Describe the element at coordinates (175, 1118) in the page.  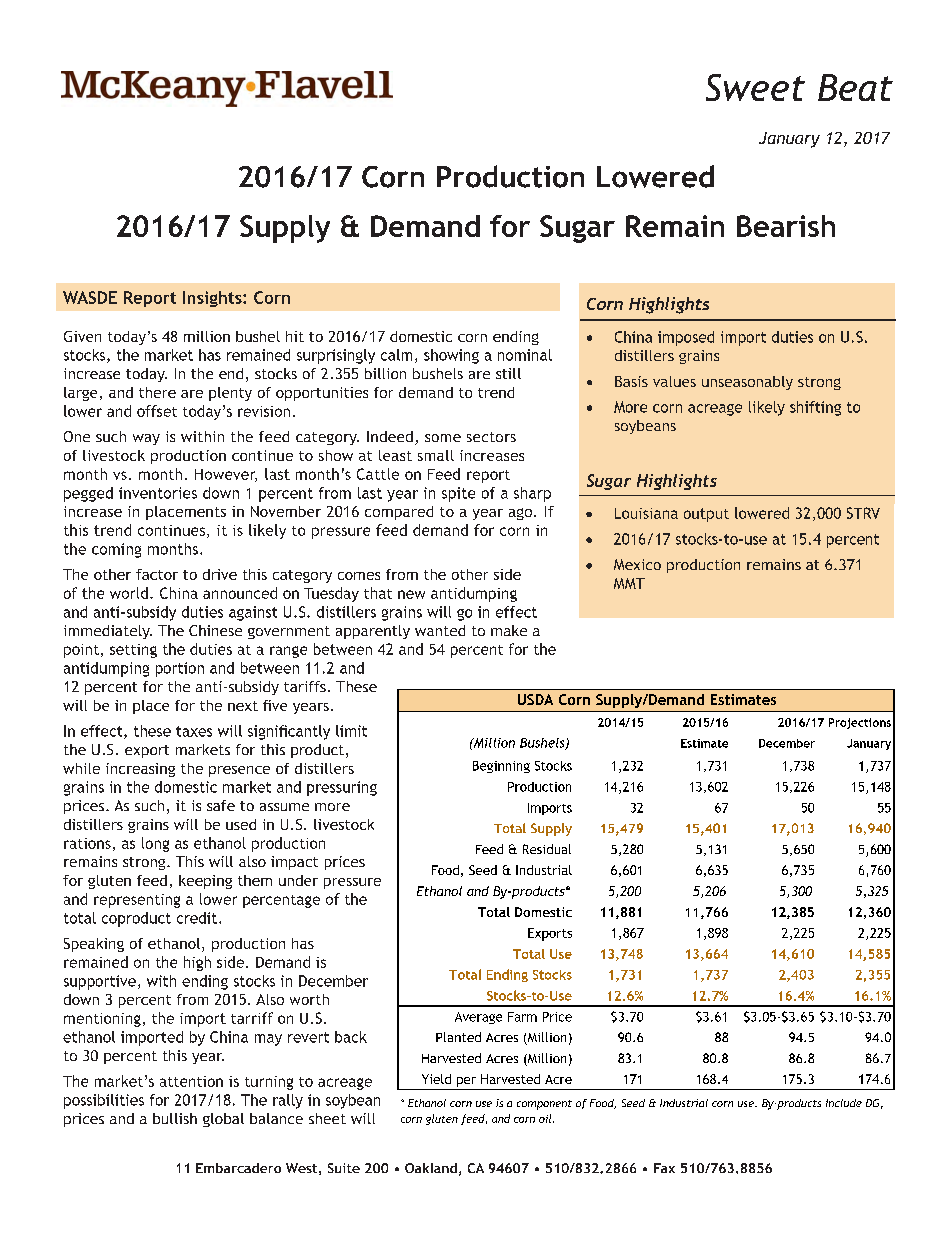
I see `bullish` at that location.
